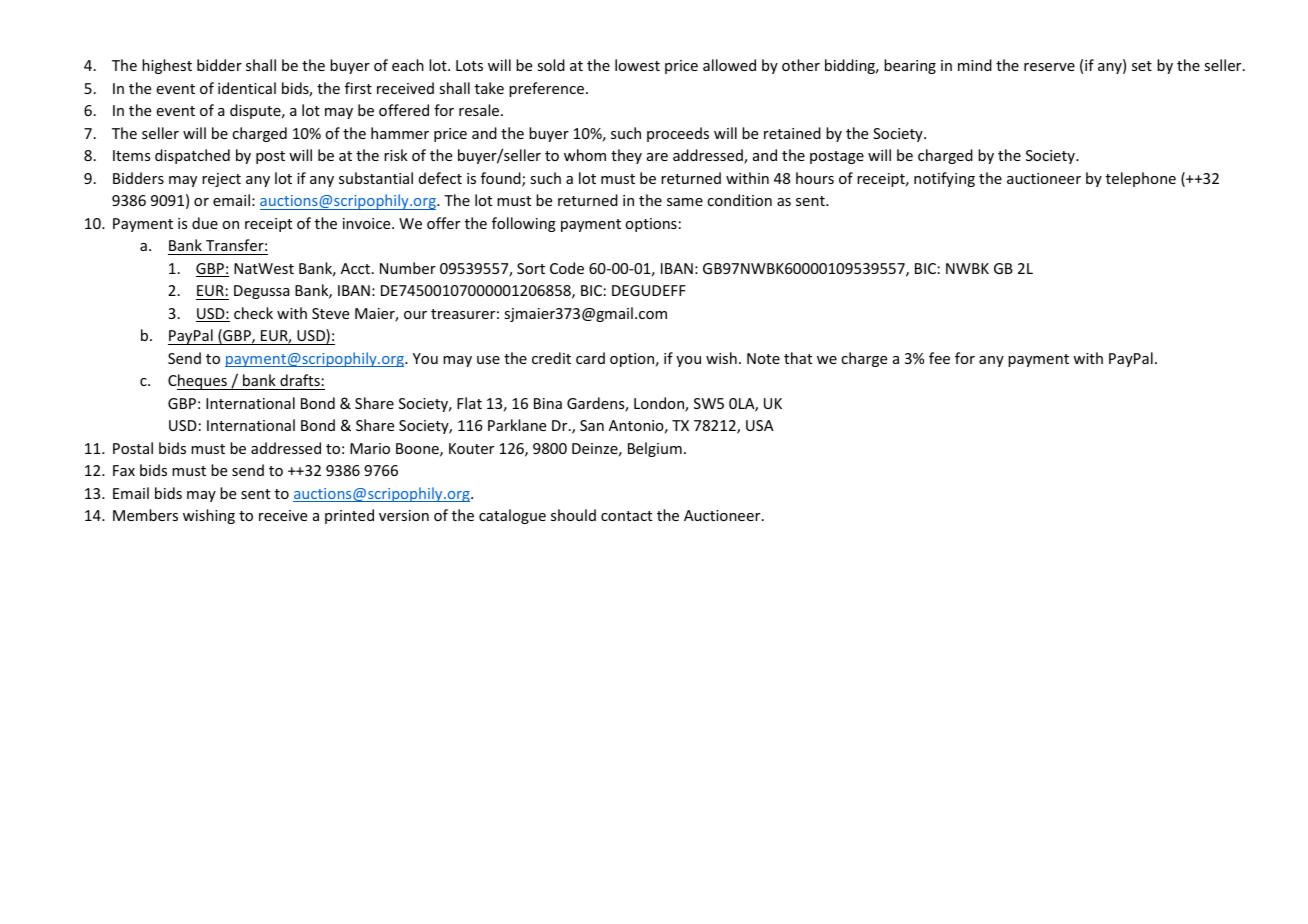 The width and height of the screenshot is (1308, 924). I want to click on identical, so click(247, 88).
